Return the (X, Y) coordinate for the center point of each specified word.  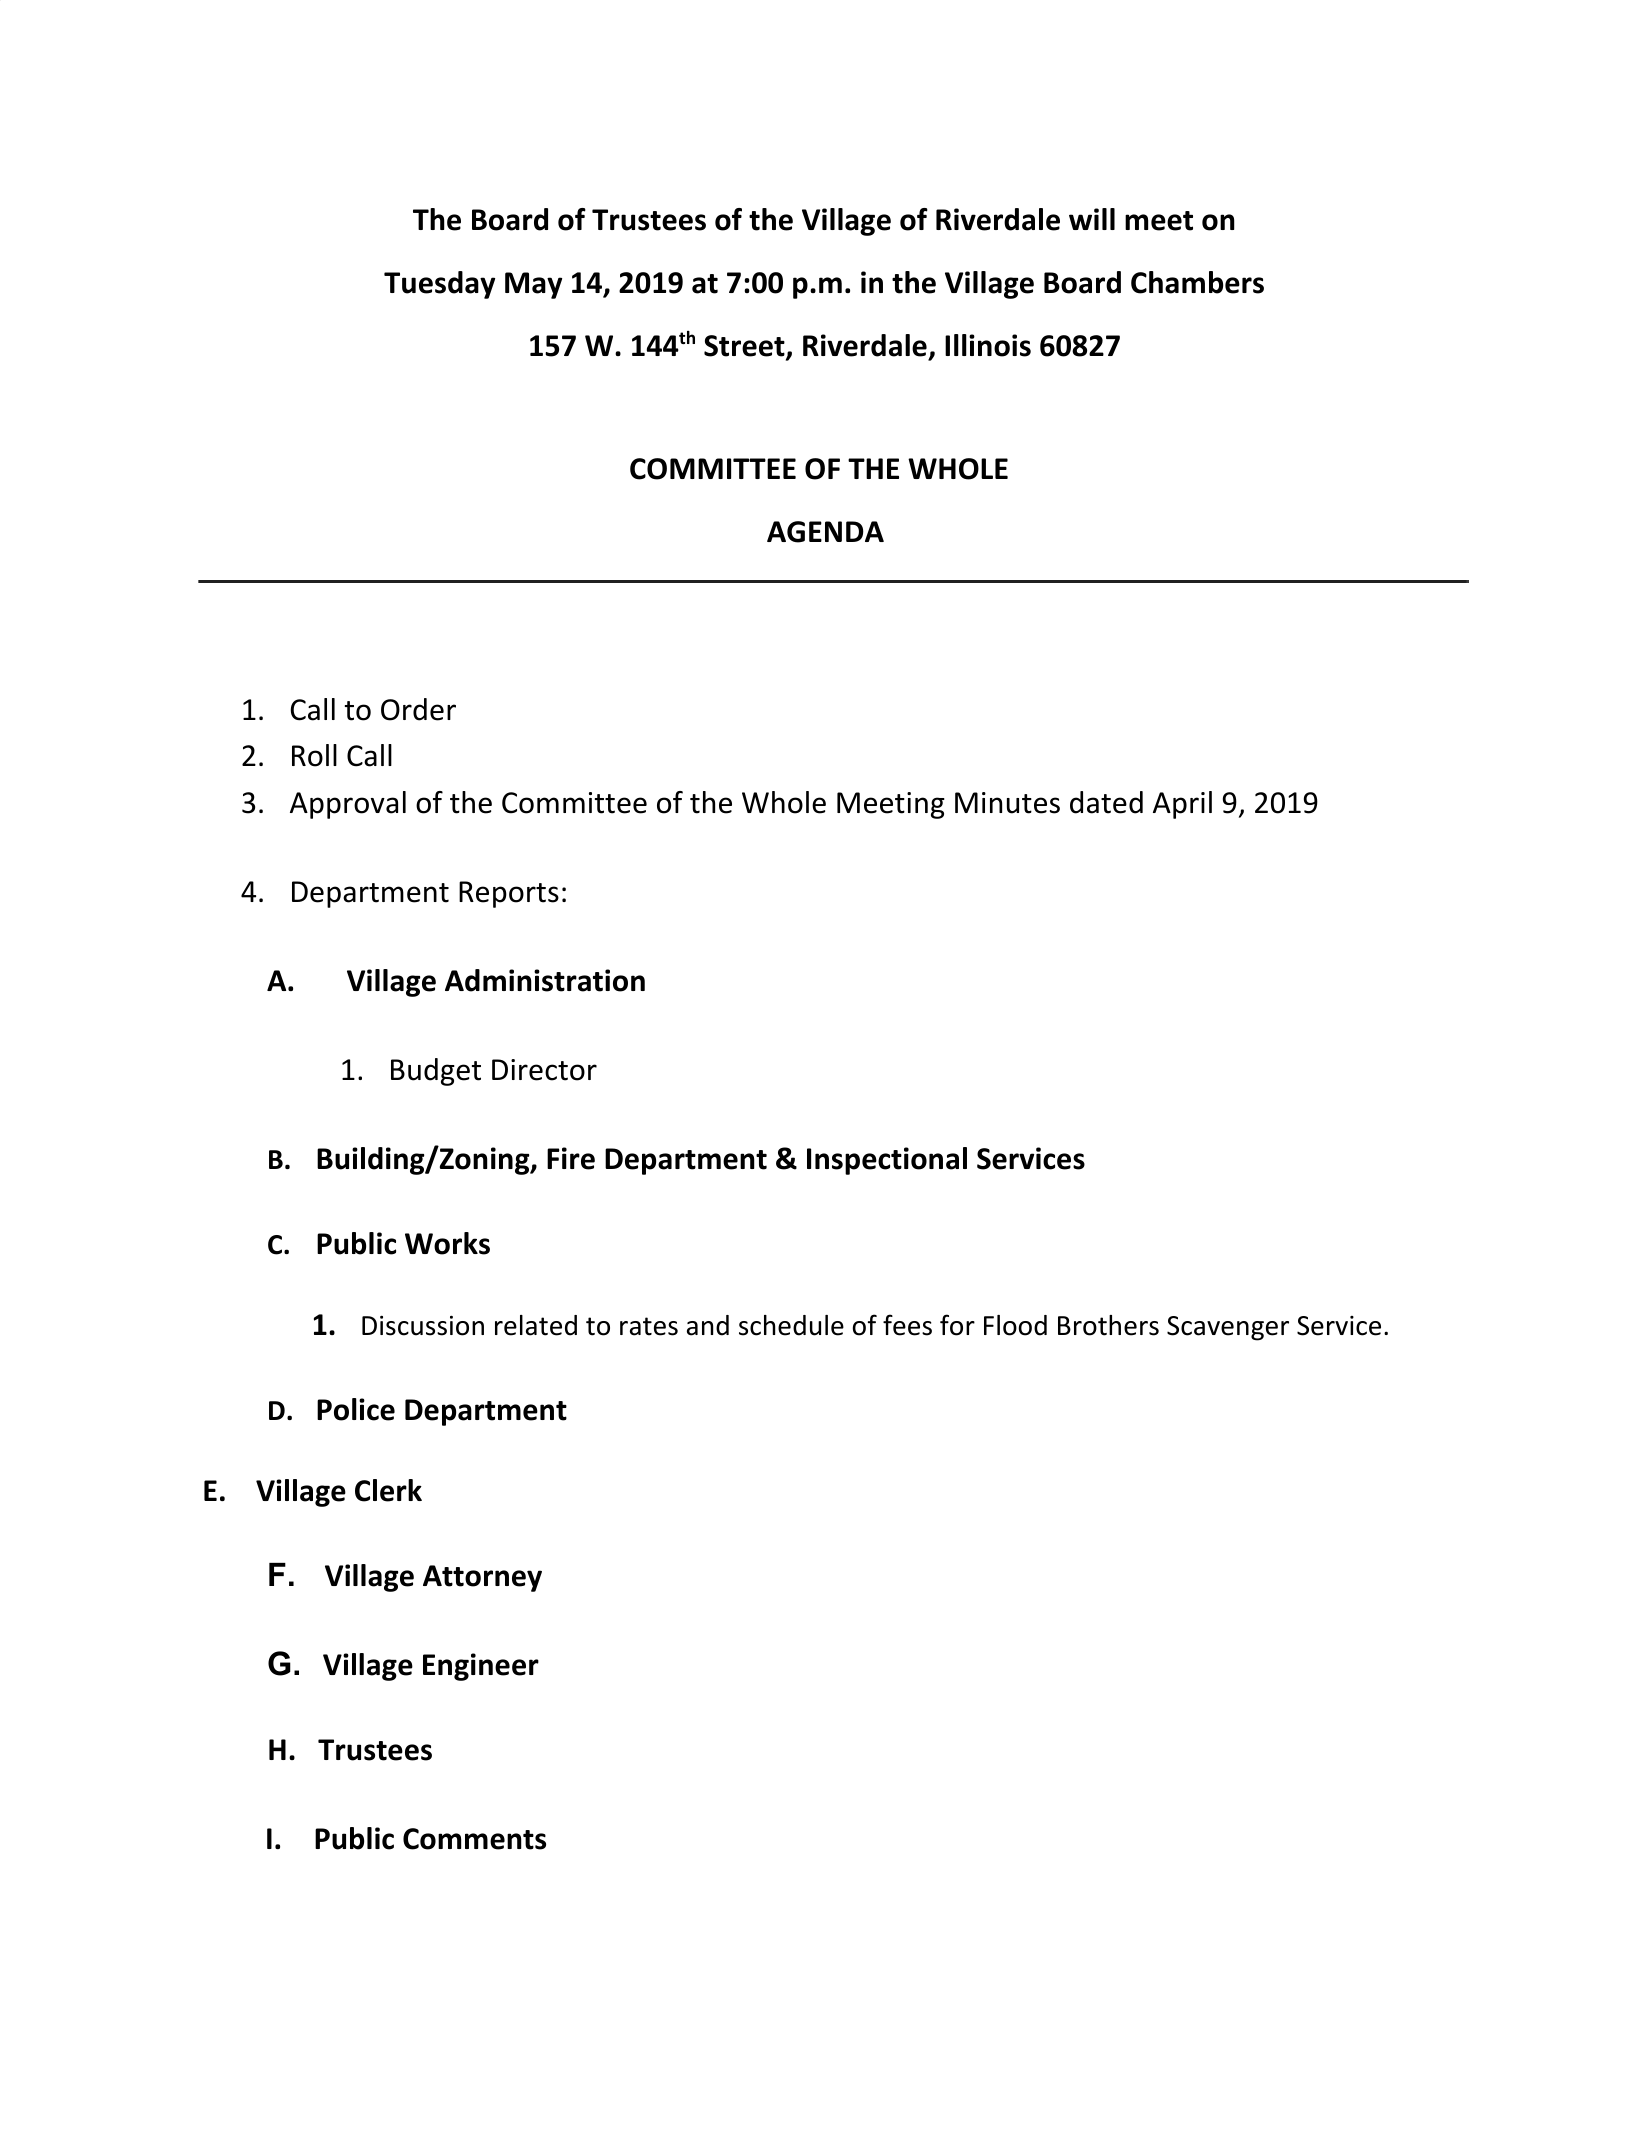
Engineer (481, 1667)
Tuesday (439, 285)
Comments (474, 1839)
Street (745, 347)
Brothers (1108, 1325)
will (1092, 219)
